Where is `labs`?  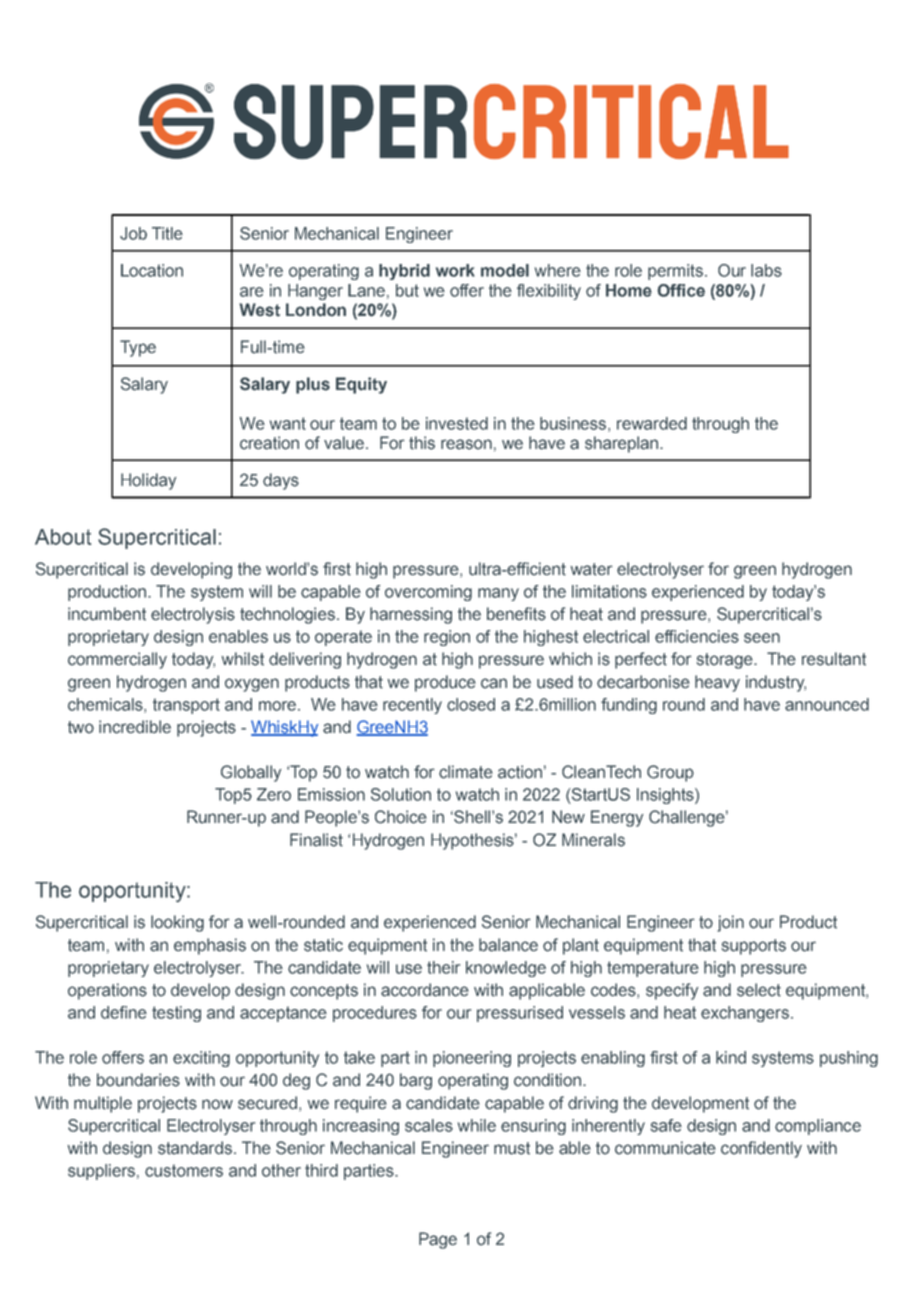 labs is located at coordinates (766, 270).
